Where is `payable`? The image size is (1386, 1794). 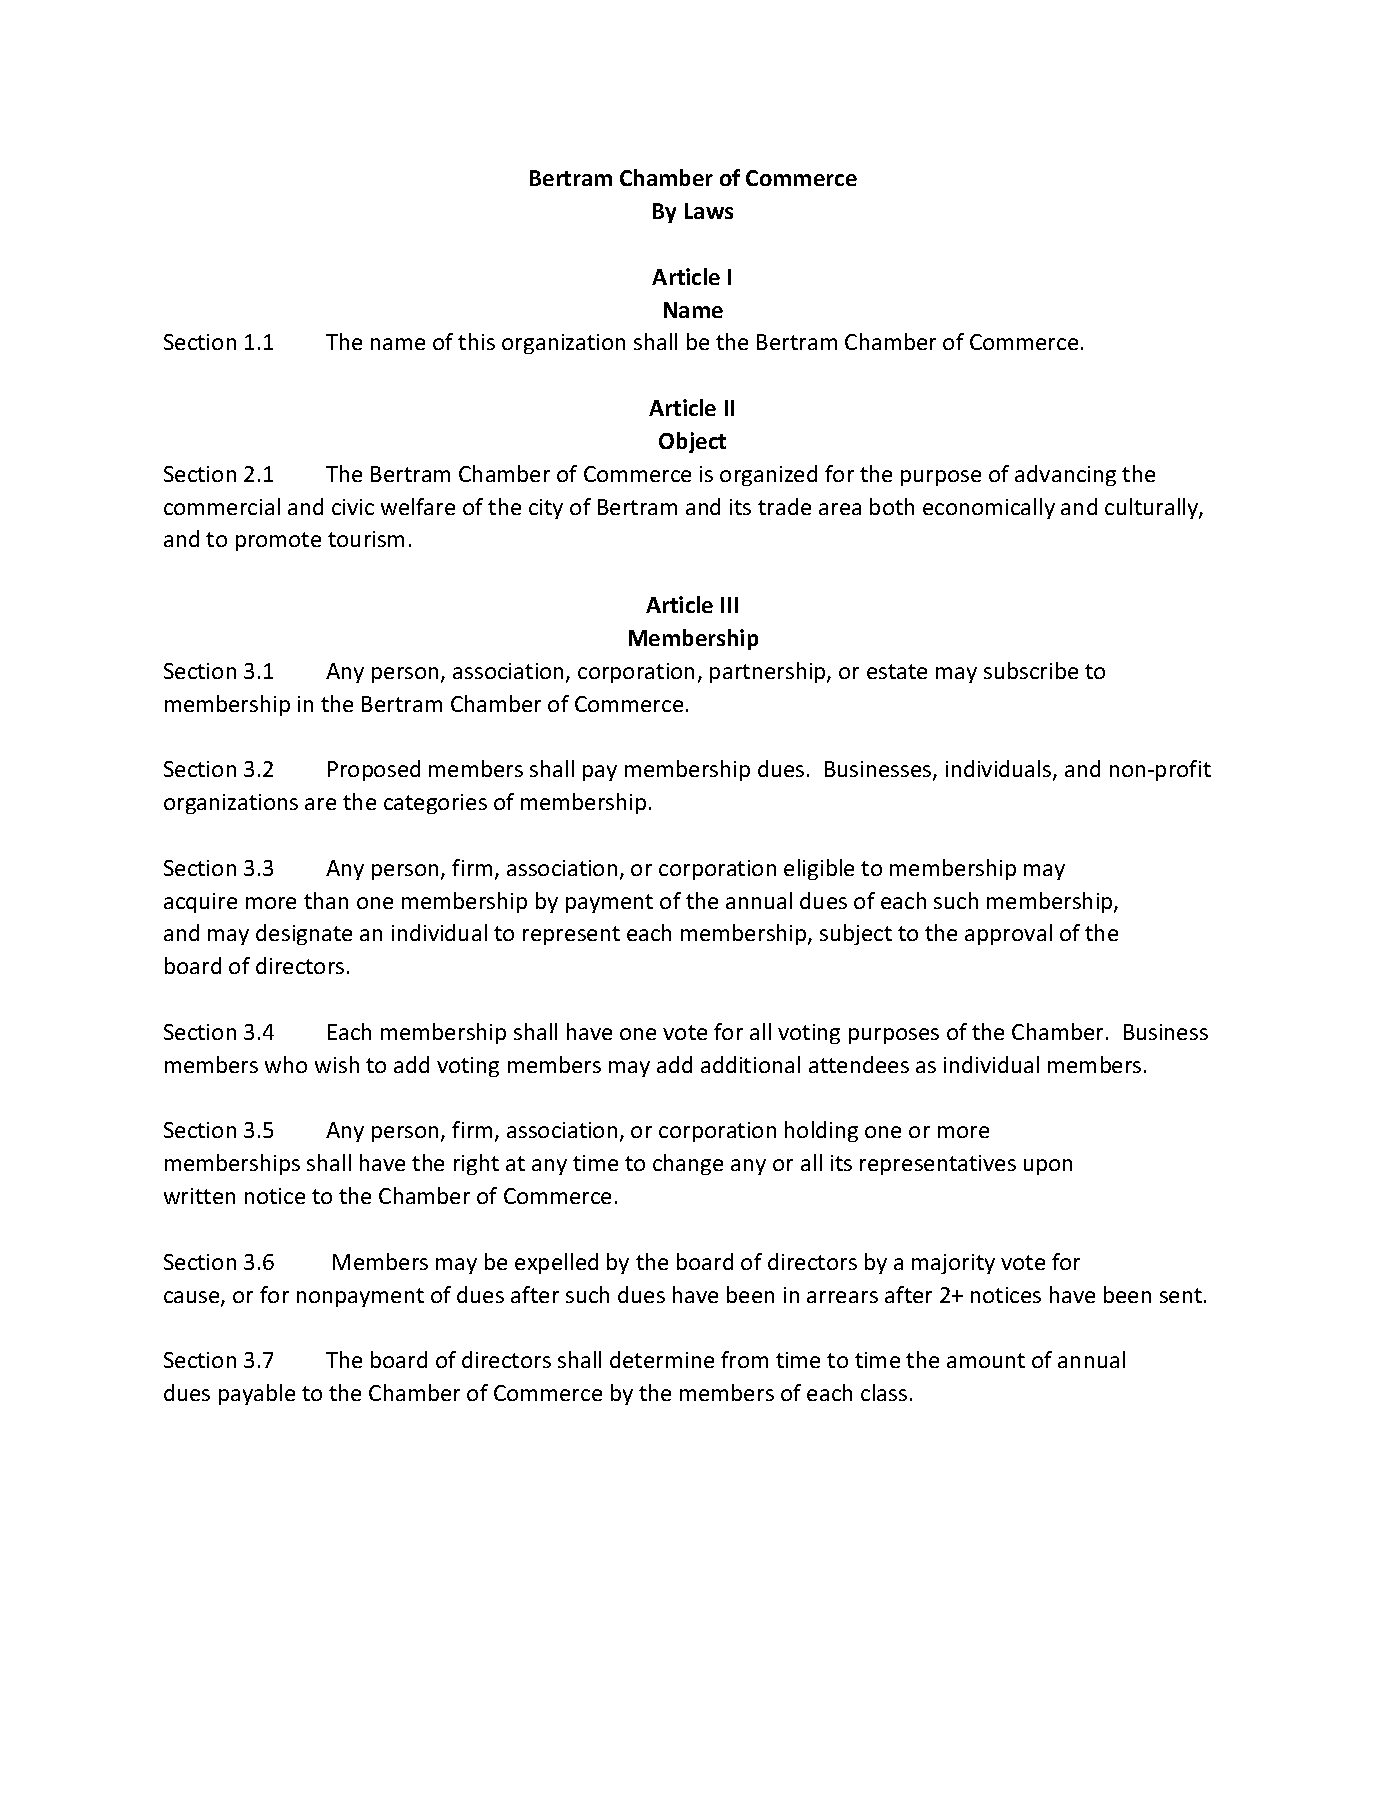 payable is located at coordinates (257, 1394).
